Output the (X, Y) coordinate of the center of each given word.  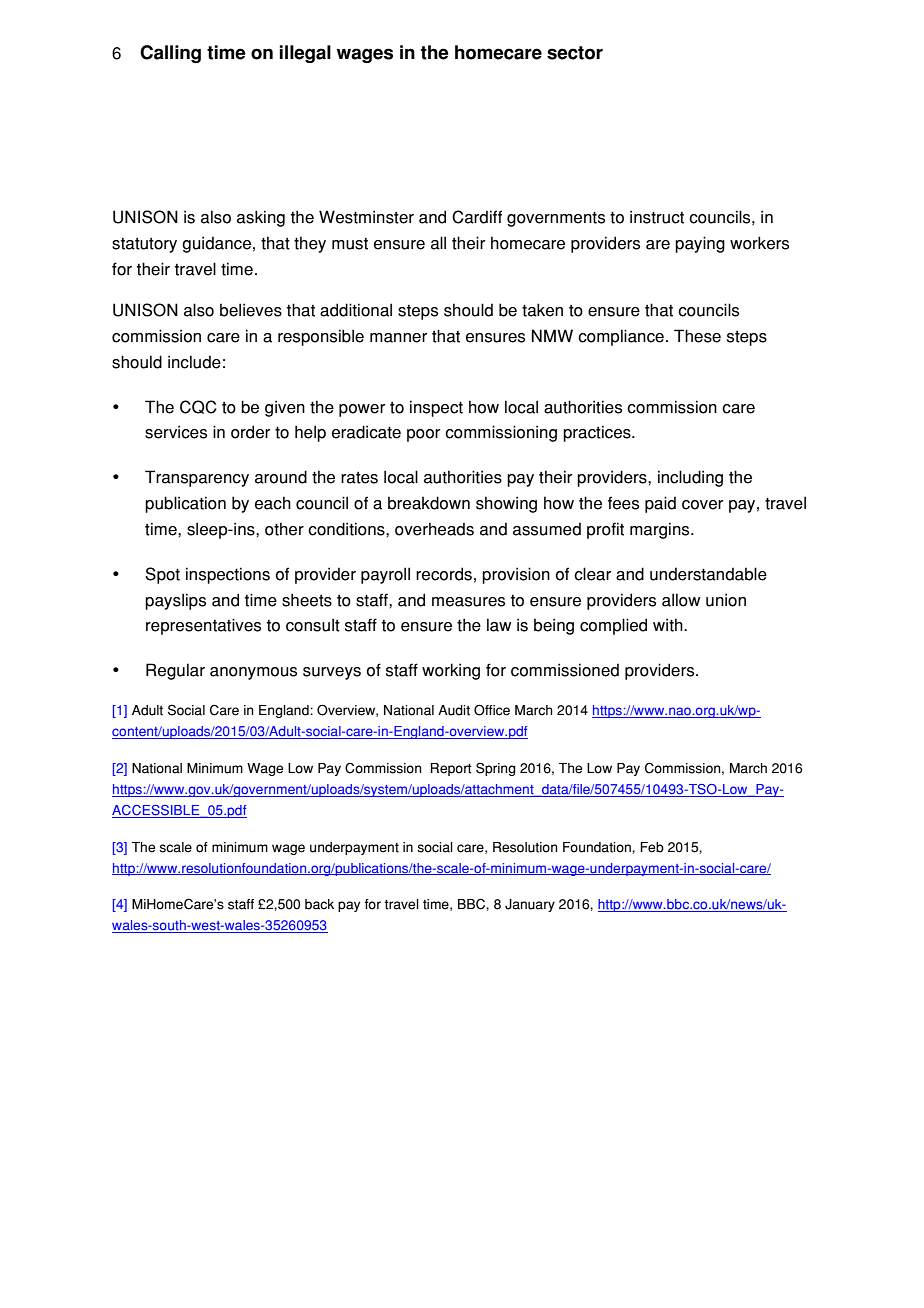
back (319, 904)
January (530, 905)
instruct (657, 217)
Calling (170, 54)
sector (575, 53)
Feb (652, 847)
